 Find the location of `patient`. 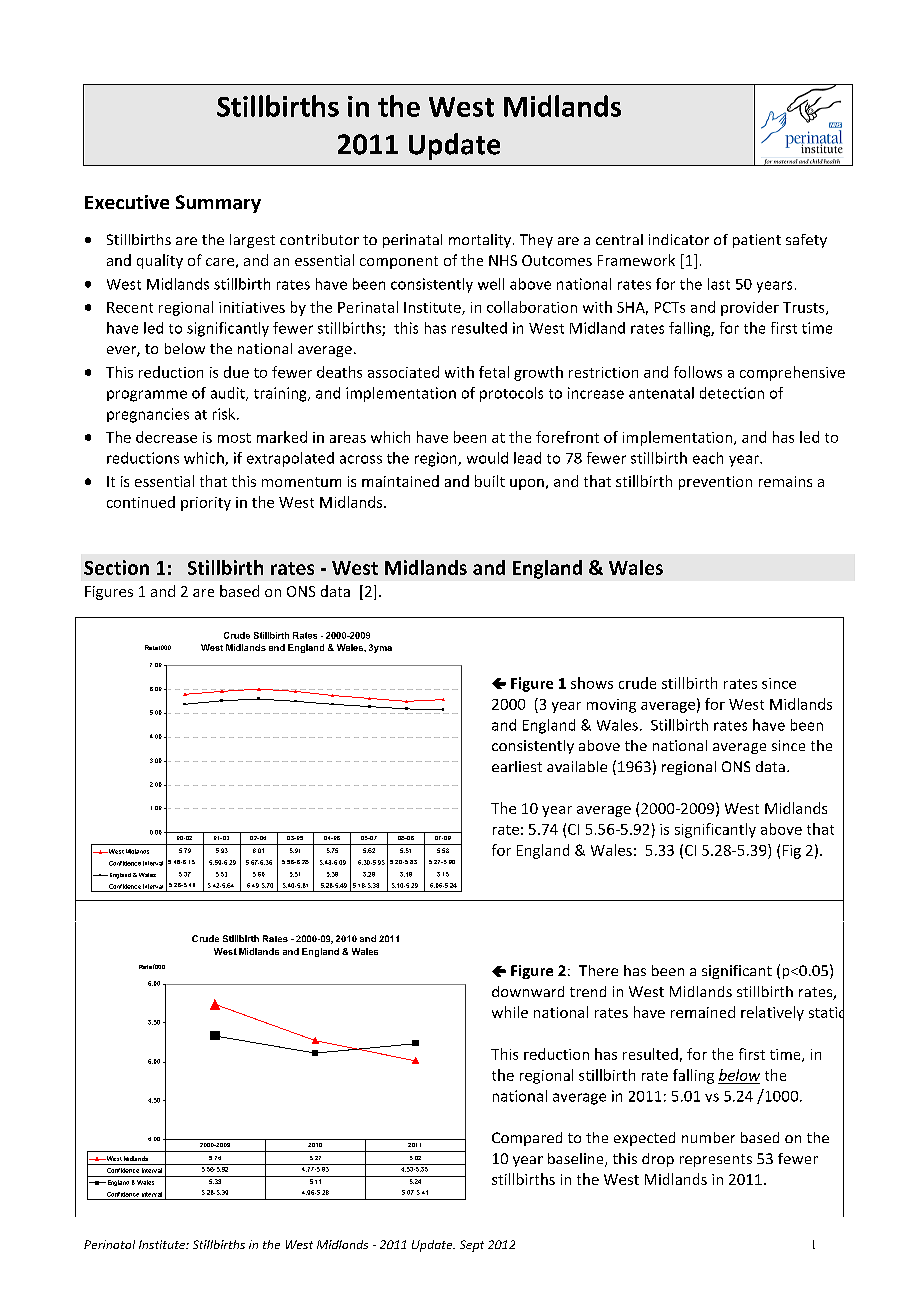

patient is located at coordinates (757, 241).
